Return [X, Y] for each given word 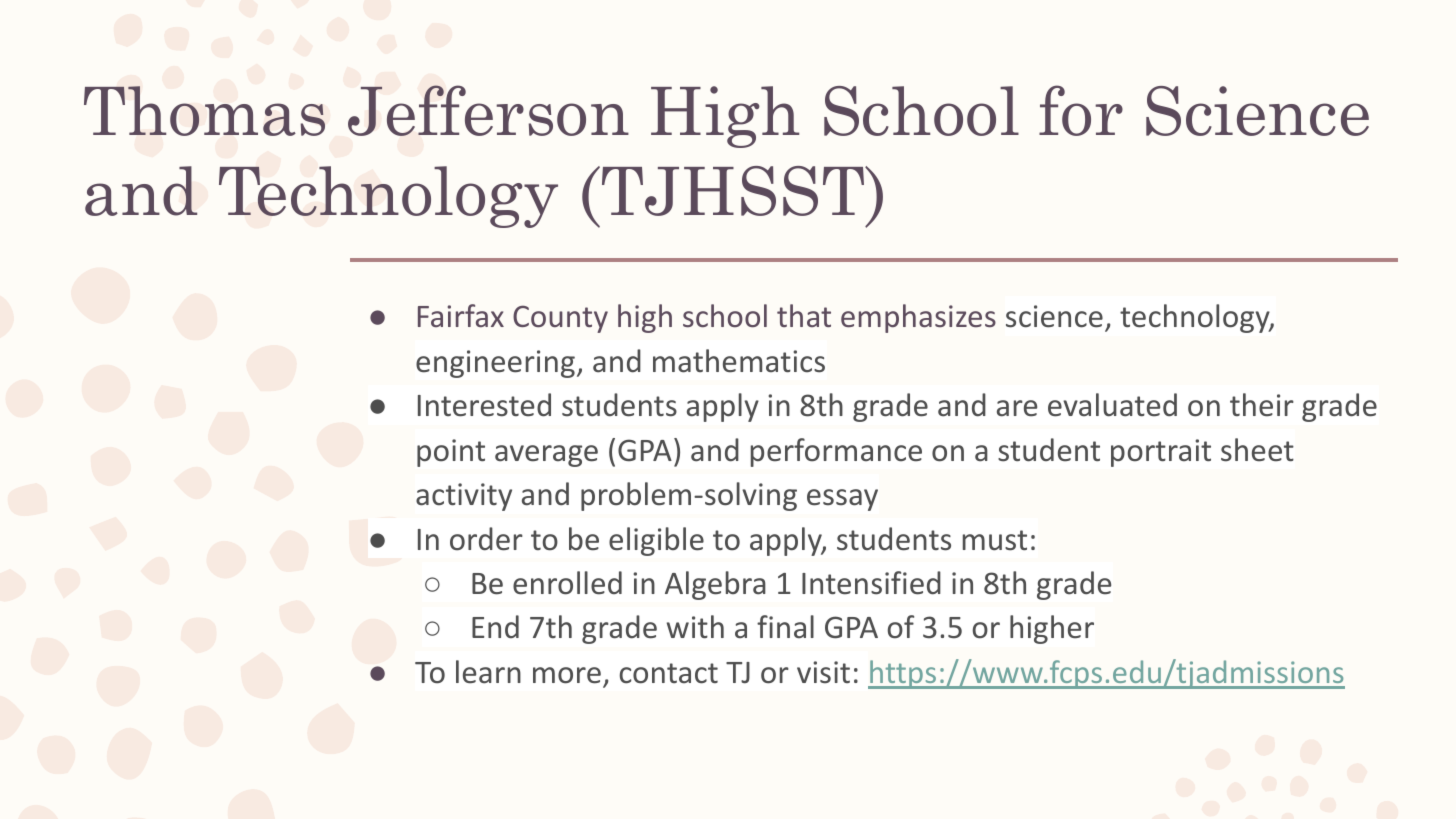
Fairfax [461, 315]
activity [464, 497]
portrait [1161, 453]
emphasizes [918, 318]
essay [842, 500]
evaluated [1112, 405]
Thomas [204, 111]
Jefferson [488, 110]
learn [488, 672]
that [804, 315]
